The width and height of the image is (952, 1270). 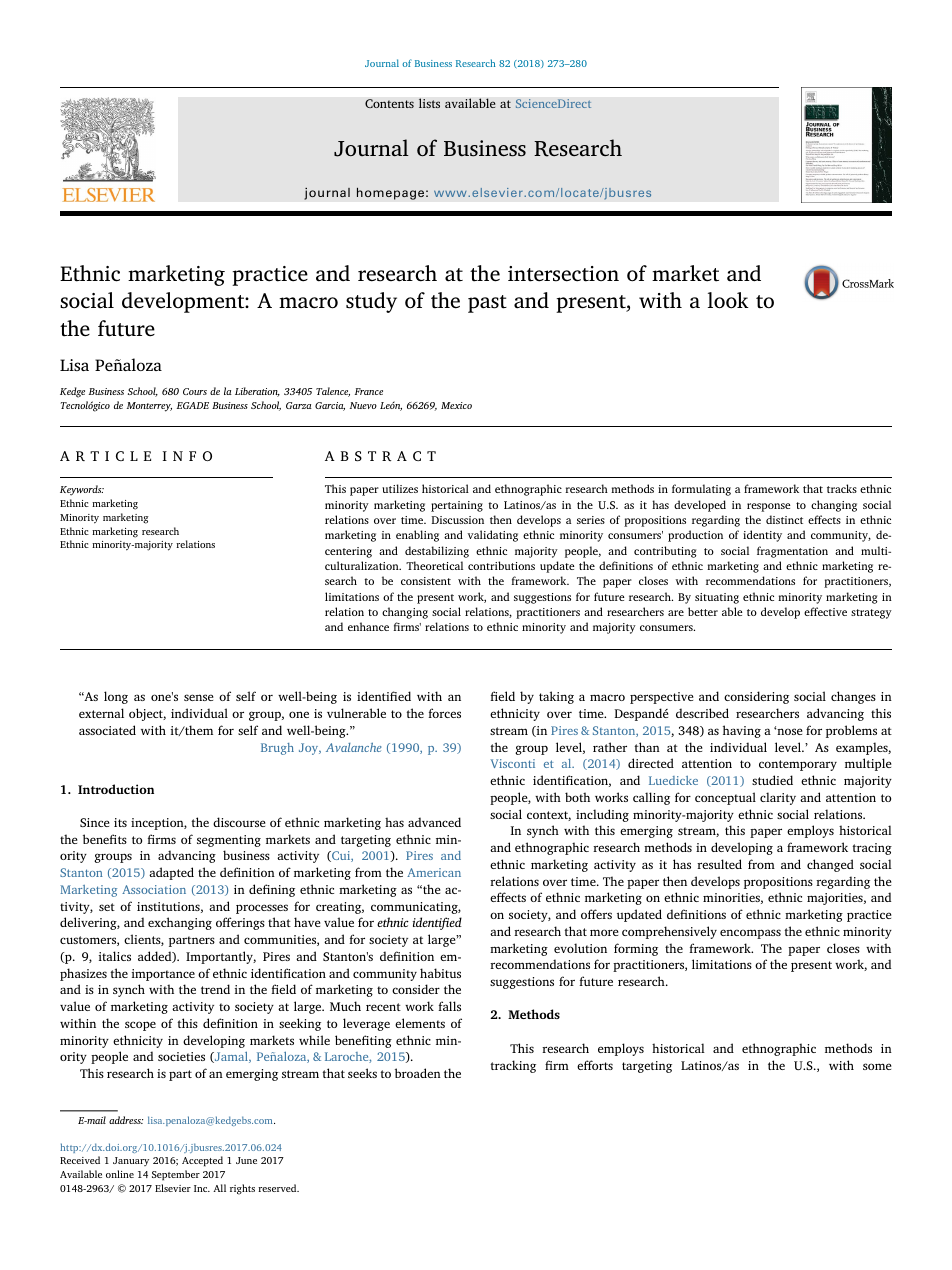 What do you see at coordinates (202, 1161) in the image?
I see `Accepted` at bounding box center [202, 1161].
